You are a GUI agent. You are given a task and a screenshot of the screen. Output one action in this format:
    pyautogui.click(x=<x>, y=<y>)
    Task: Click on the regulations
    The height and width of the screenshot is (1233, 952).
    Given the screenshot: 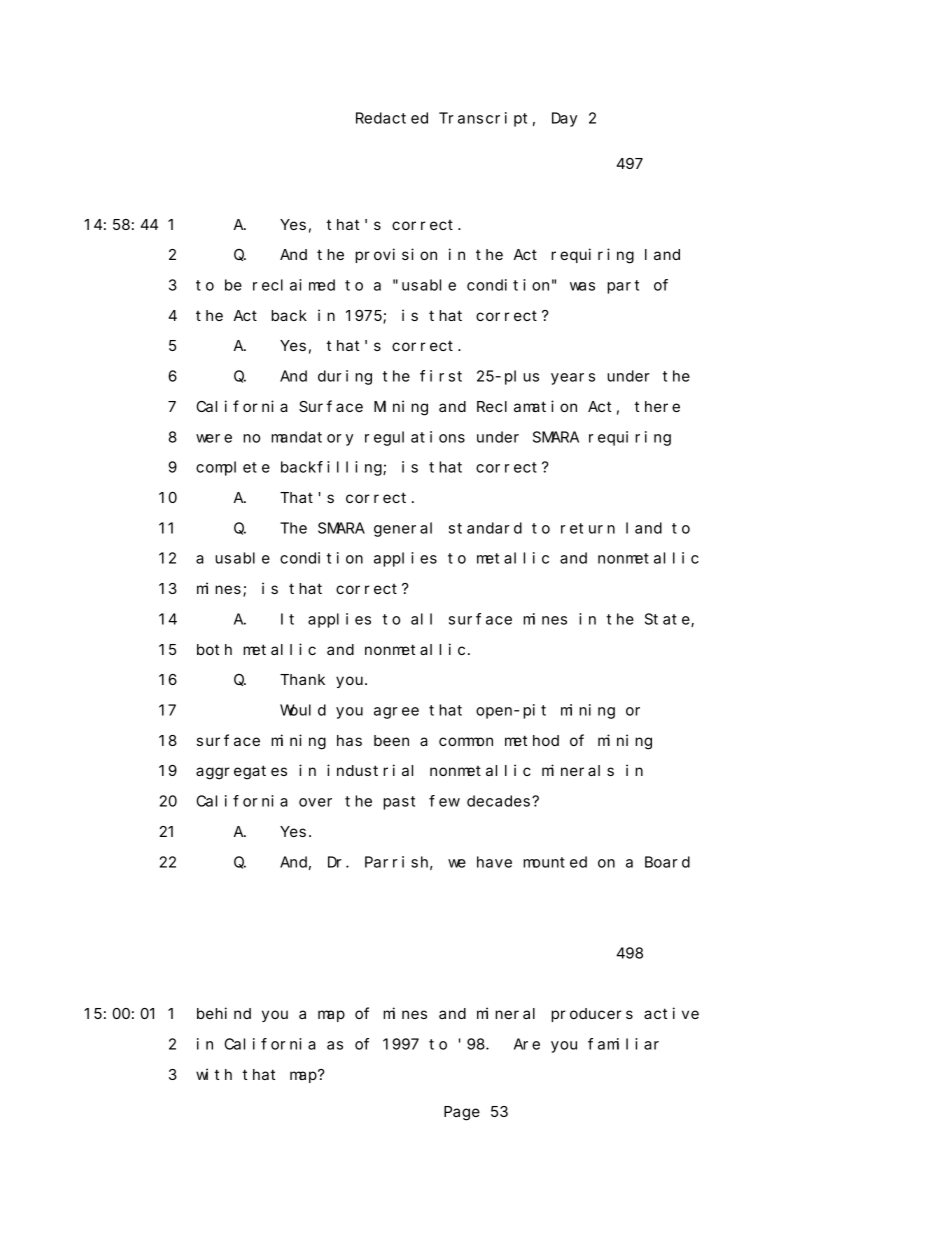 What is the action you would take?
    pyautogui.click(x=415, y=438)
